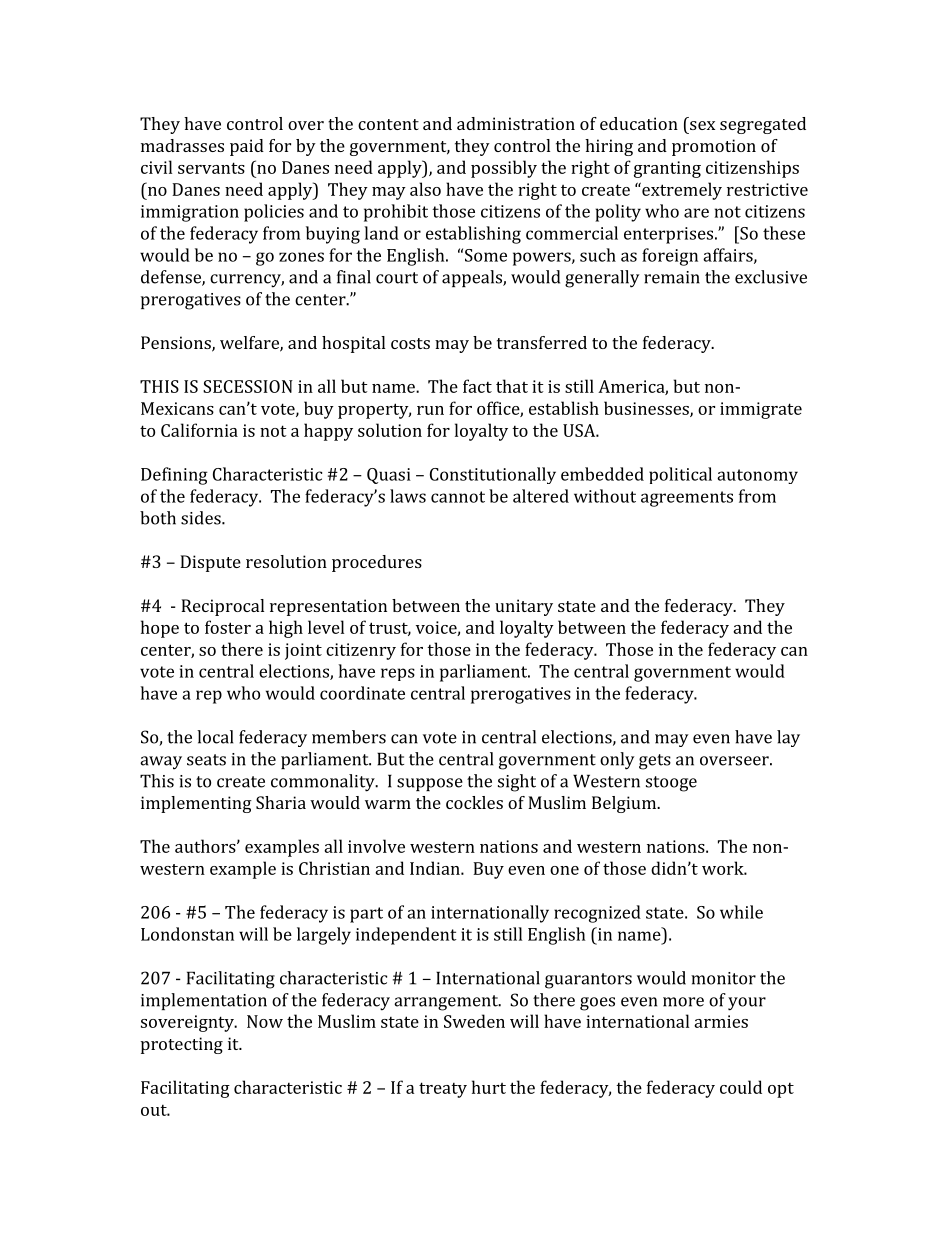 The image size is (952, 1233). Describe the element at coordinates (410, 343) in the screenshot. I see `costs` at that location.
